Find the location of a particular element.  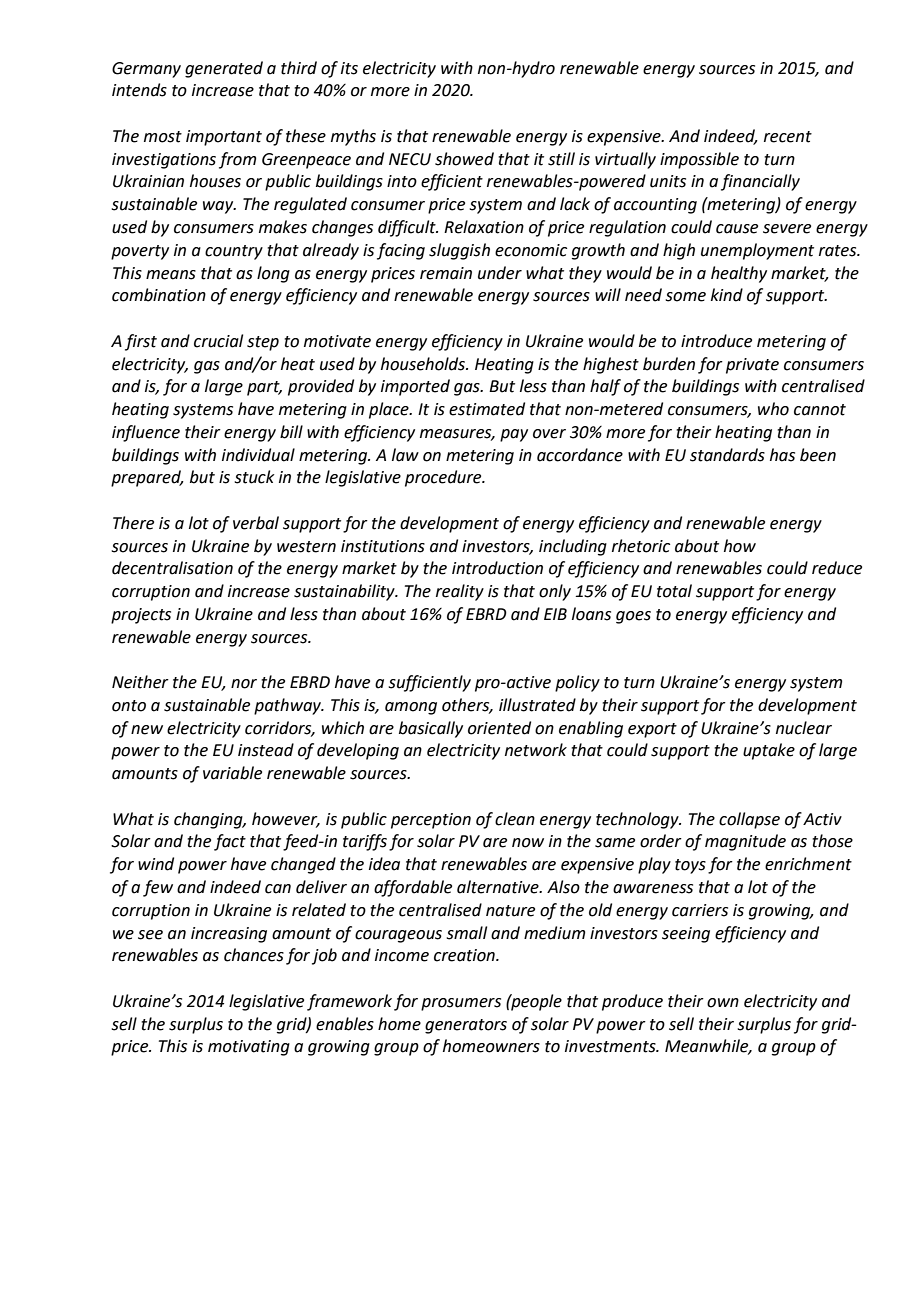

generated is located at coordinates (224, 69).
